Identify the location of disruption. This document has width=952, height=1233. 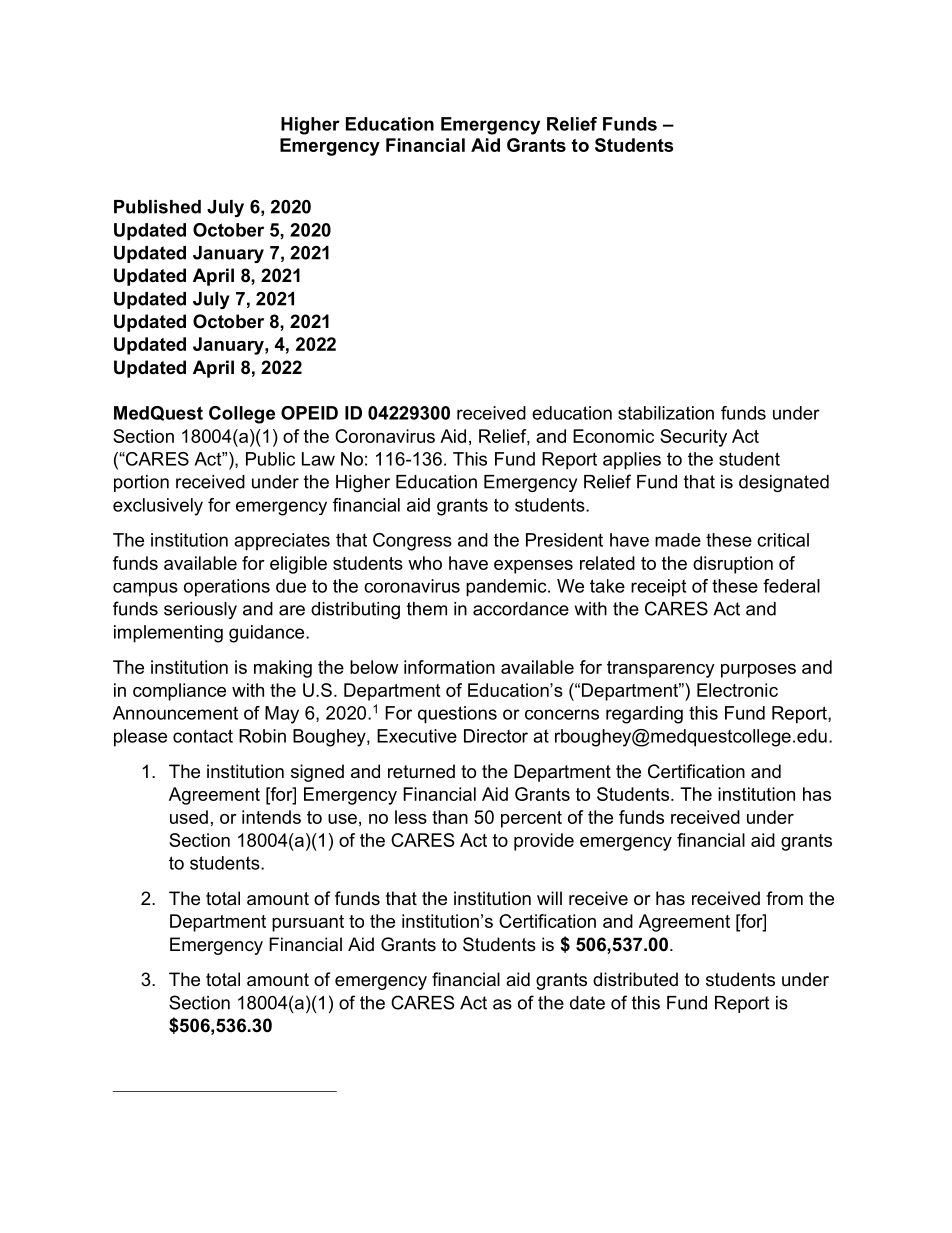
(733, 565).
